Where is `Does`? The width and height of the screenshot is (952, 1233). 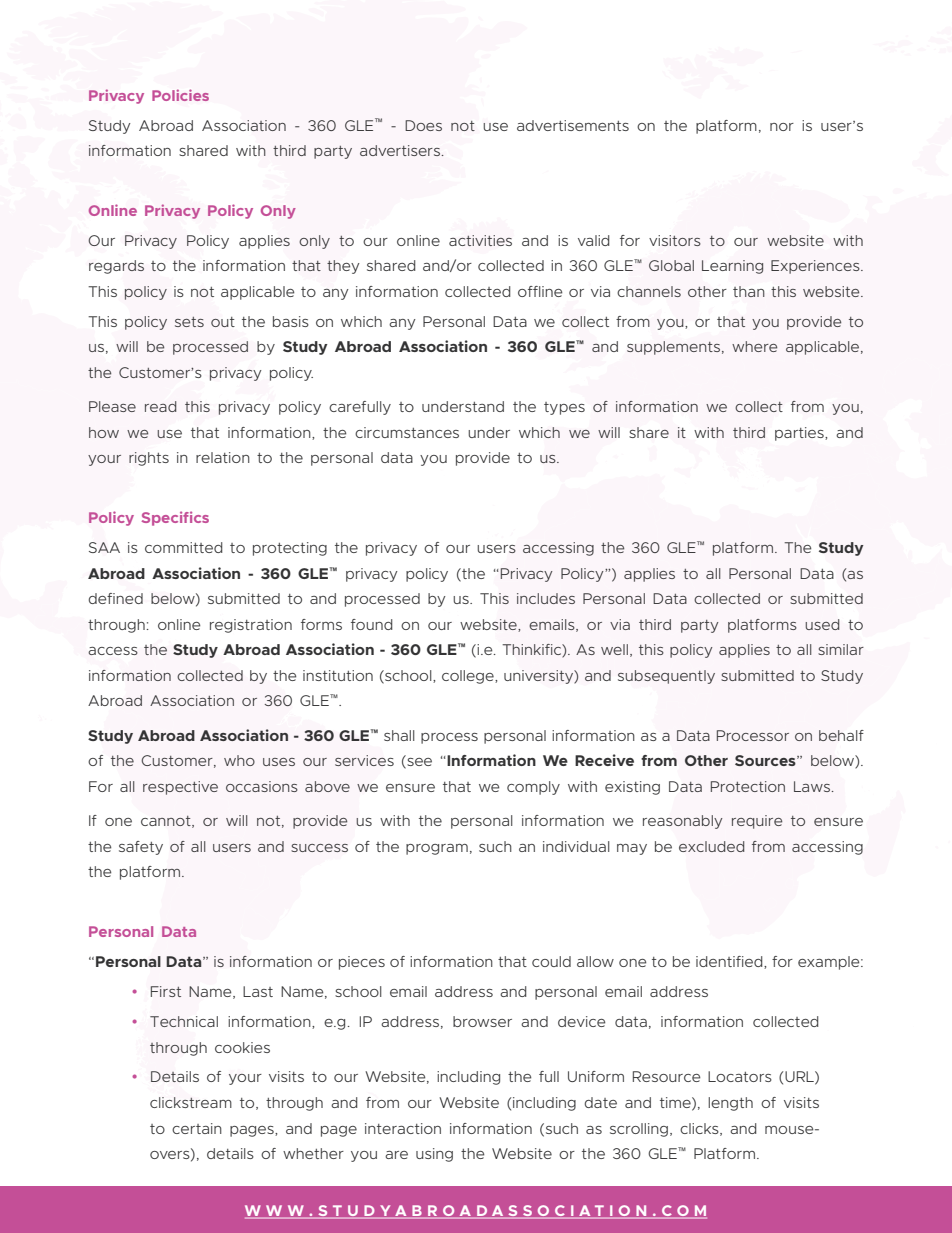
Does is located at coordinates (423, 125).
